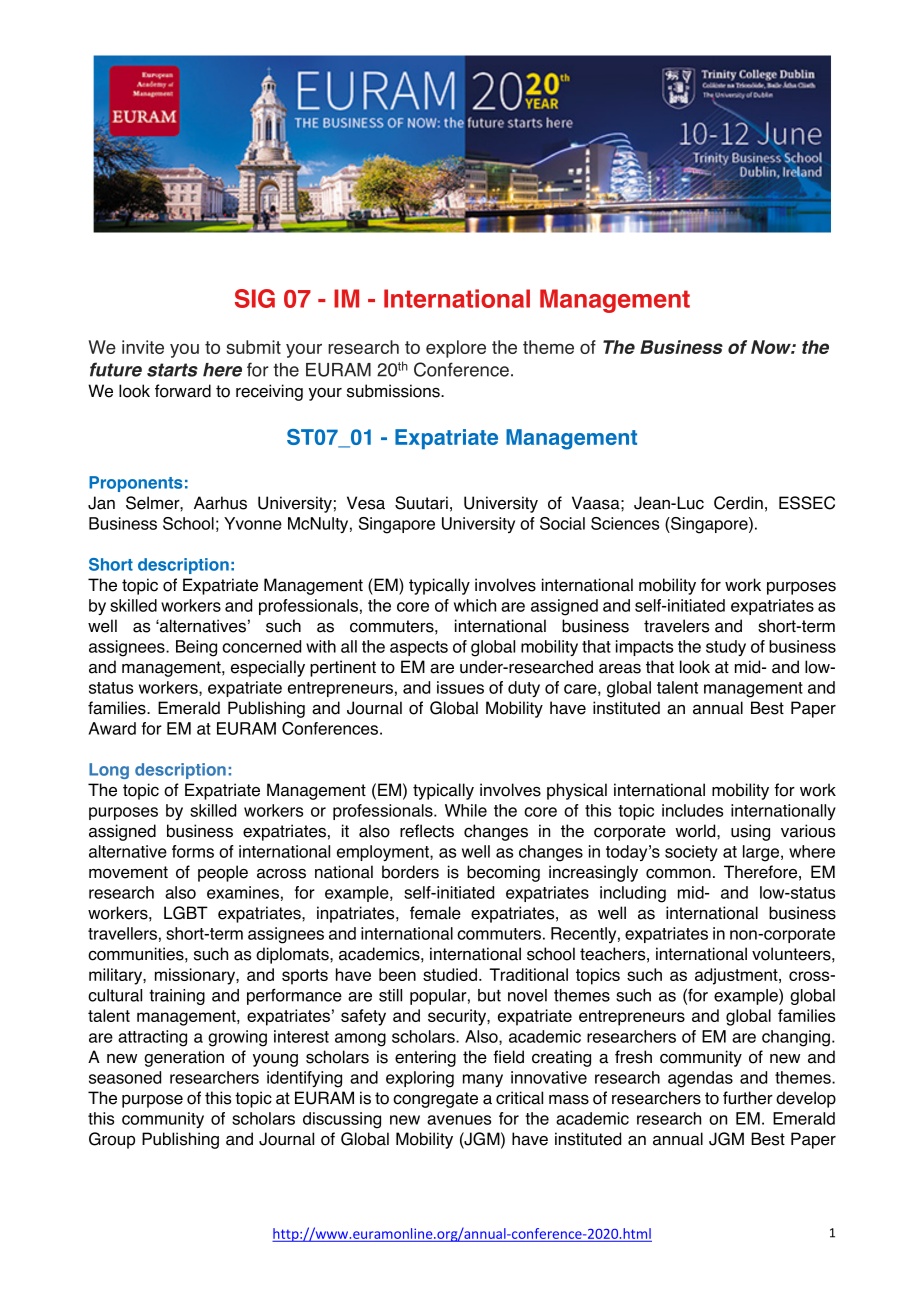  What do you see at coordinates (625, 523) in the page?
I see `Sciences` at bounding box center [625, 523].
